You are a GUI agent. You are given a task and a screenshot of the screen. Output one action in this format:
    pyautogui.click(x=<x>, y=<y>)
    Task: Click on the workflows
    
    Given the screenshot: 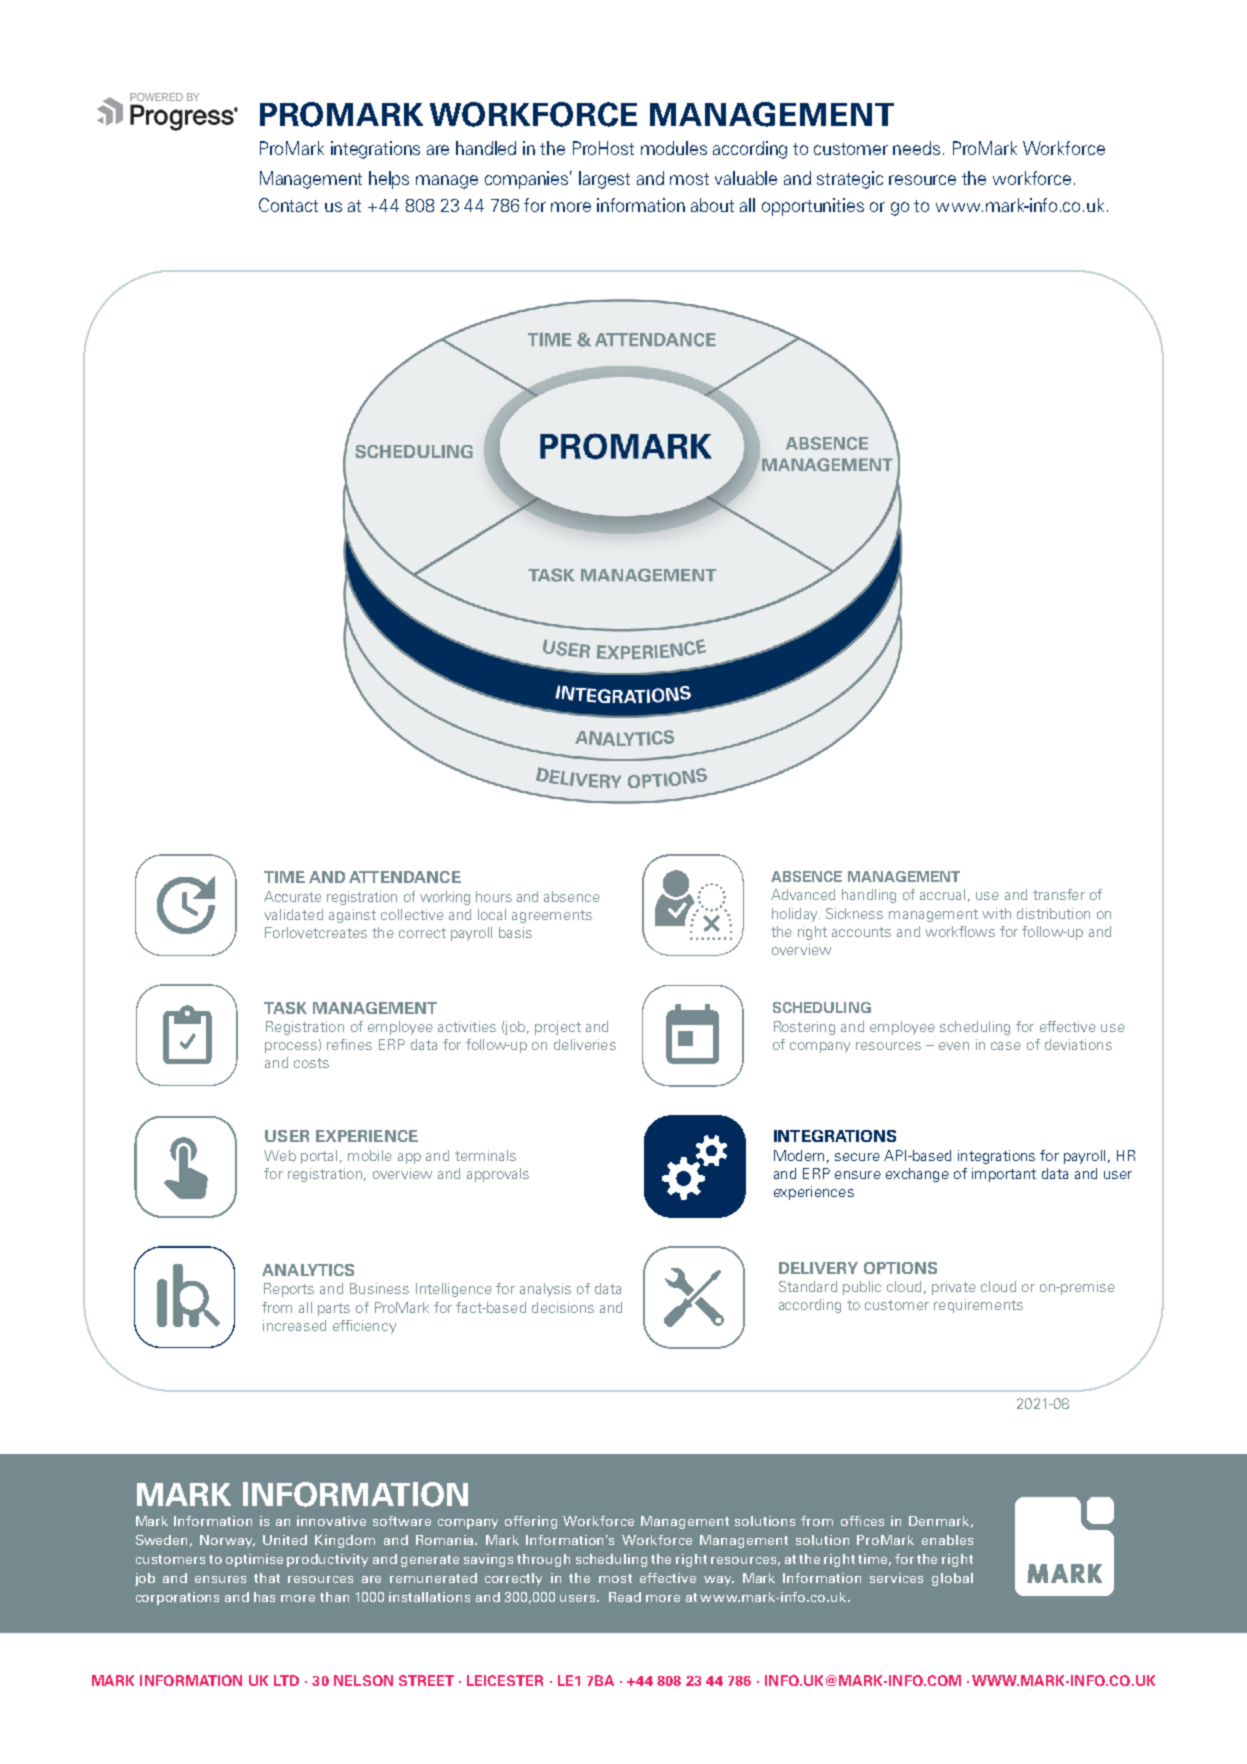 What is the action you would take?
    pyautogui.click(x=960, y=931)
